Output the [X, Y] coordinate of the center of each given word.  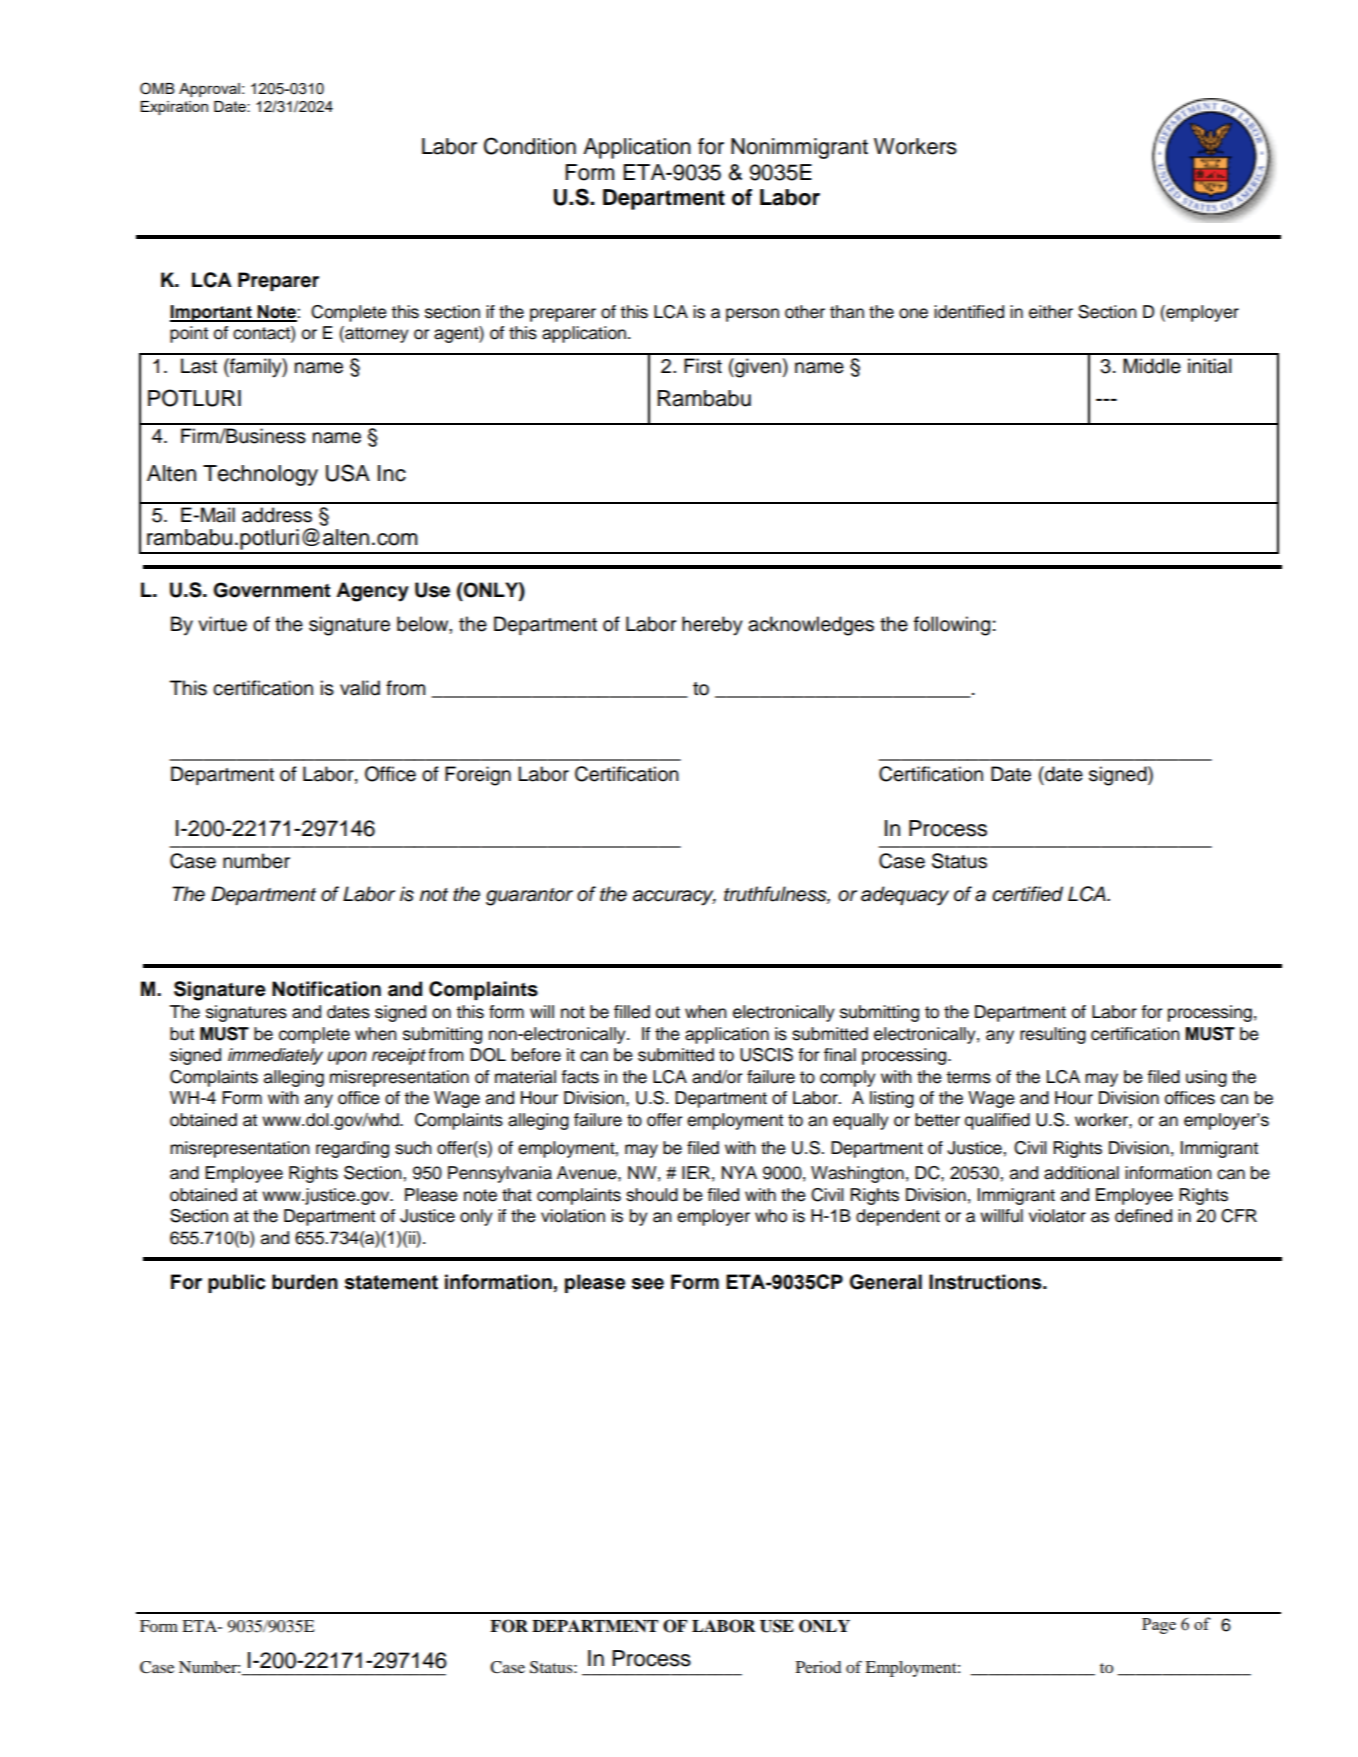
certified [1027, 894]
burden [305, 1282]
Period [818, 1667]
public [236, 1283]
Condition [530, 146]
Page [1159, 1626]
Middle [1152, 366]
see [648, 1284]
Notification [326, 989]
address [277, 515]
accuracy [674, 898]
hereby [712, 626]
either [1051, 312]
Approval [209, 90]
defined [1143, 1216]
